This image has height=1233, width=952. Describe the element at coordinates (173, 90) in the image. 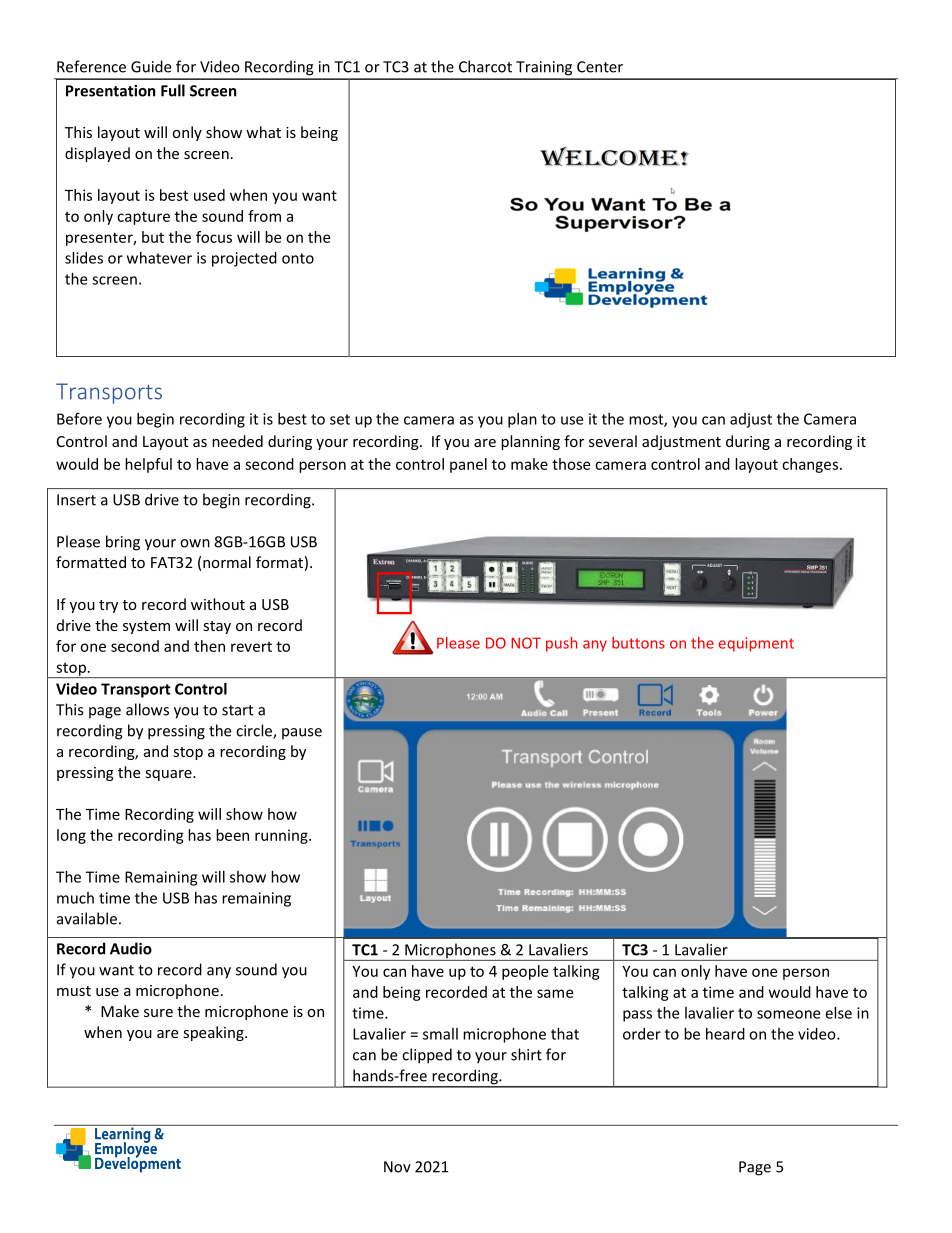

I see `Full` at that location.
